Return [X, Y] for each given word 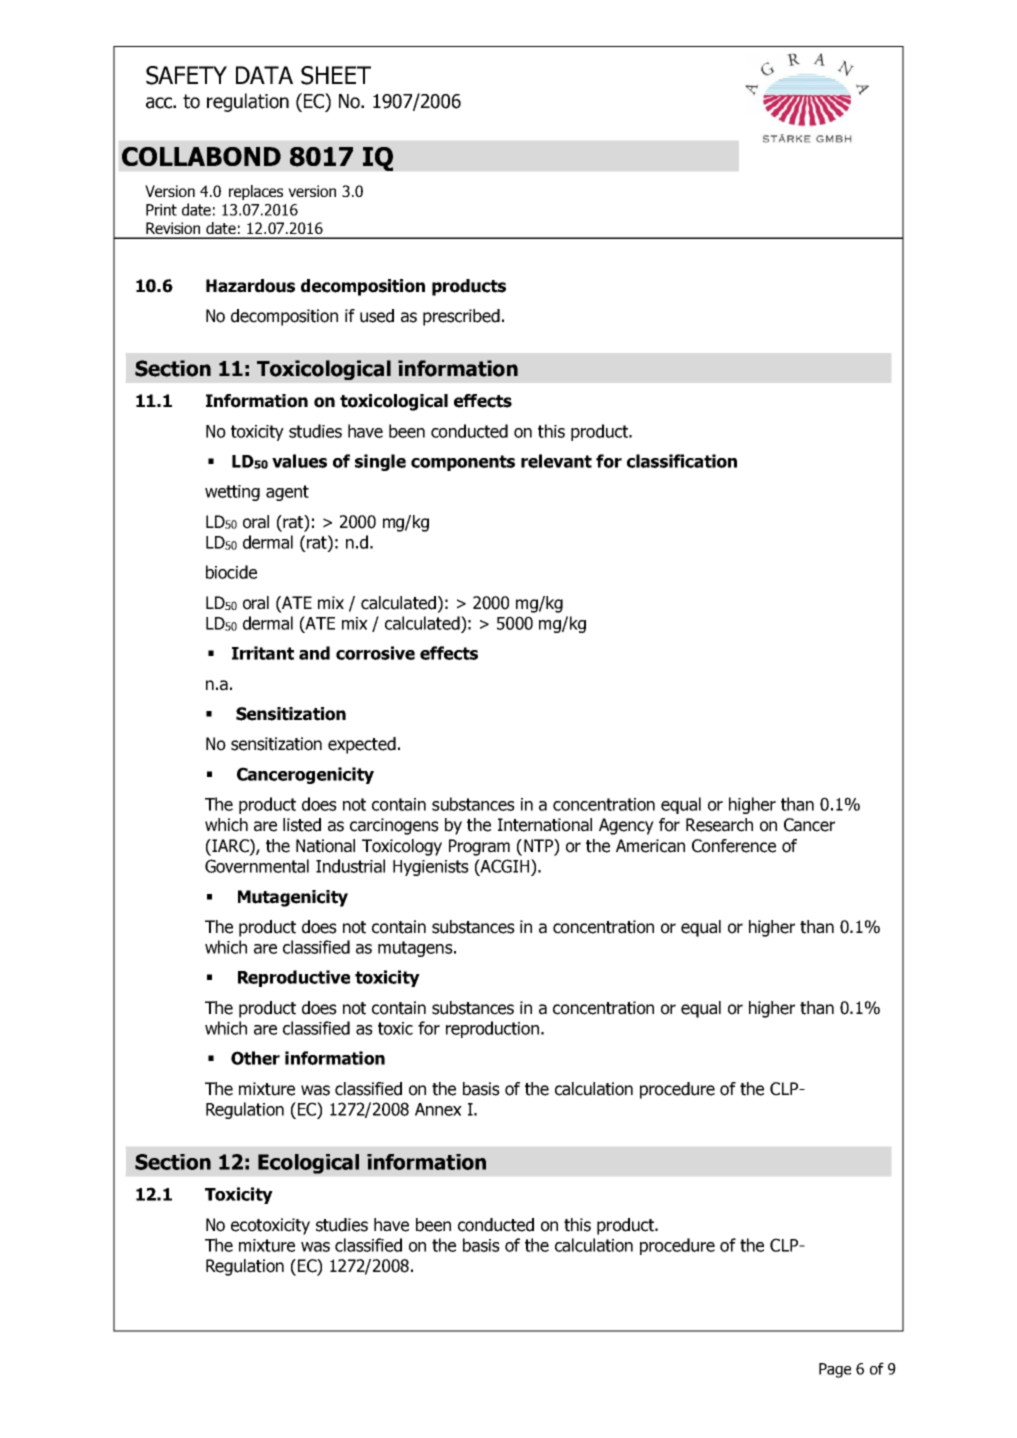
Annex [438, 1109]
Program [479, 847]
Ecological [308, 1164]
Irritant [263, 653]
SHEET [336, 75]
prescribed [461, 317]
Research [719, 825]
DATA [264, 75]
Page [835, 1370]
